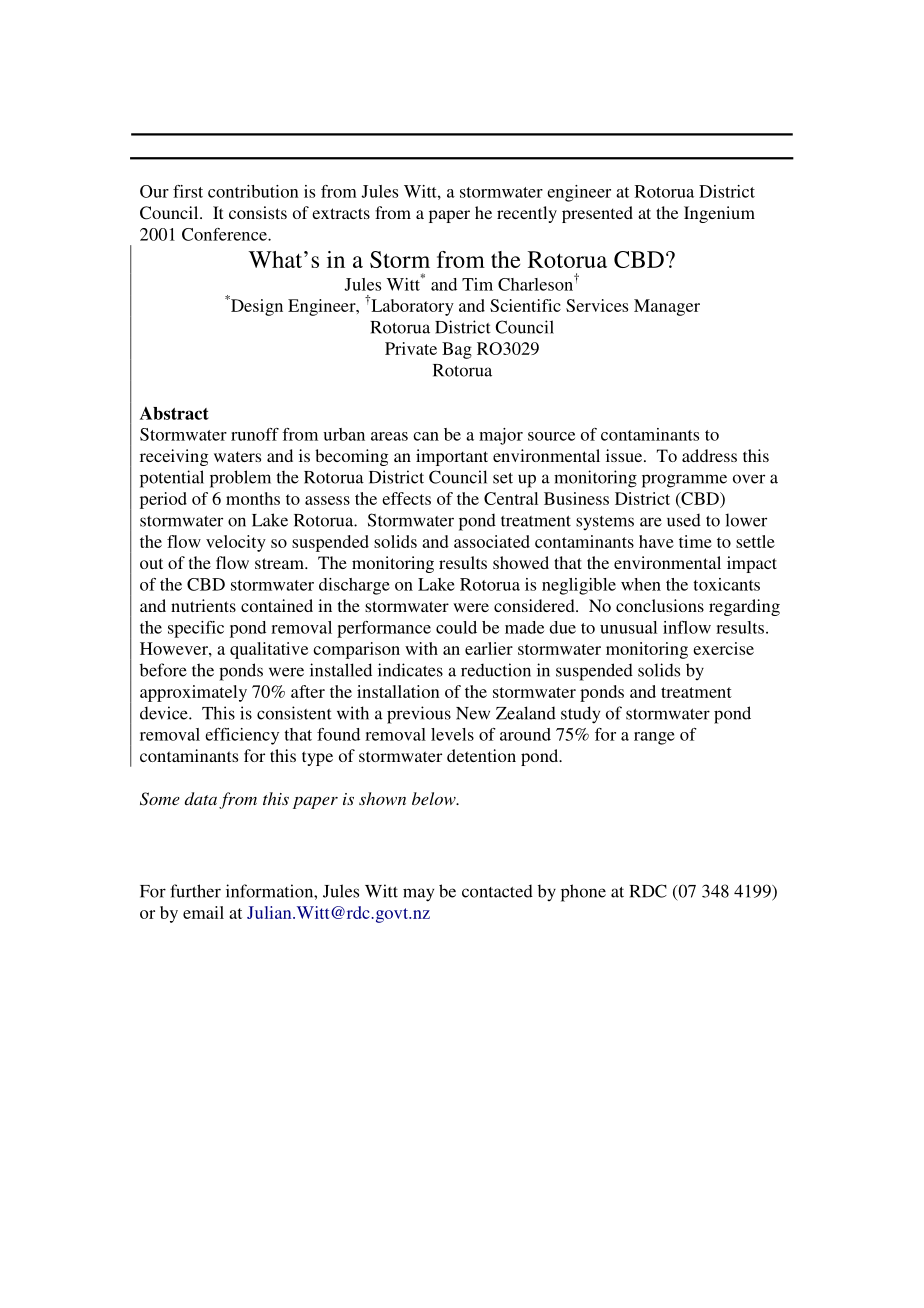 This screenshot has width=924, height=1308. Describe the element at coordinates (527, 214) in the screenshot. I see `recently` at that location.
